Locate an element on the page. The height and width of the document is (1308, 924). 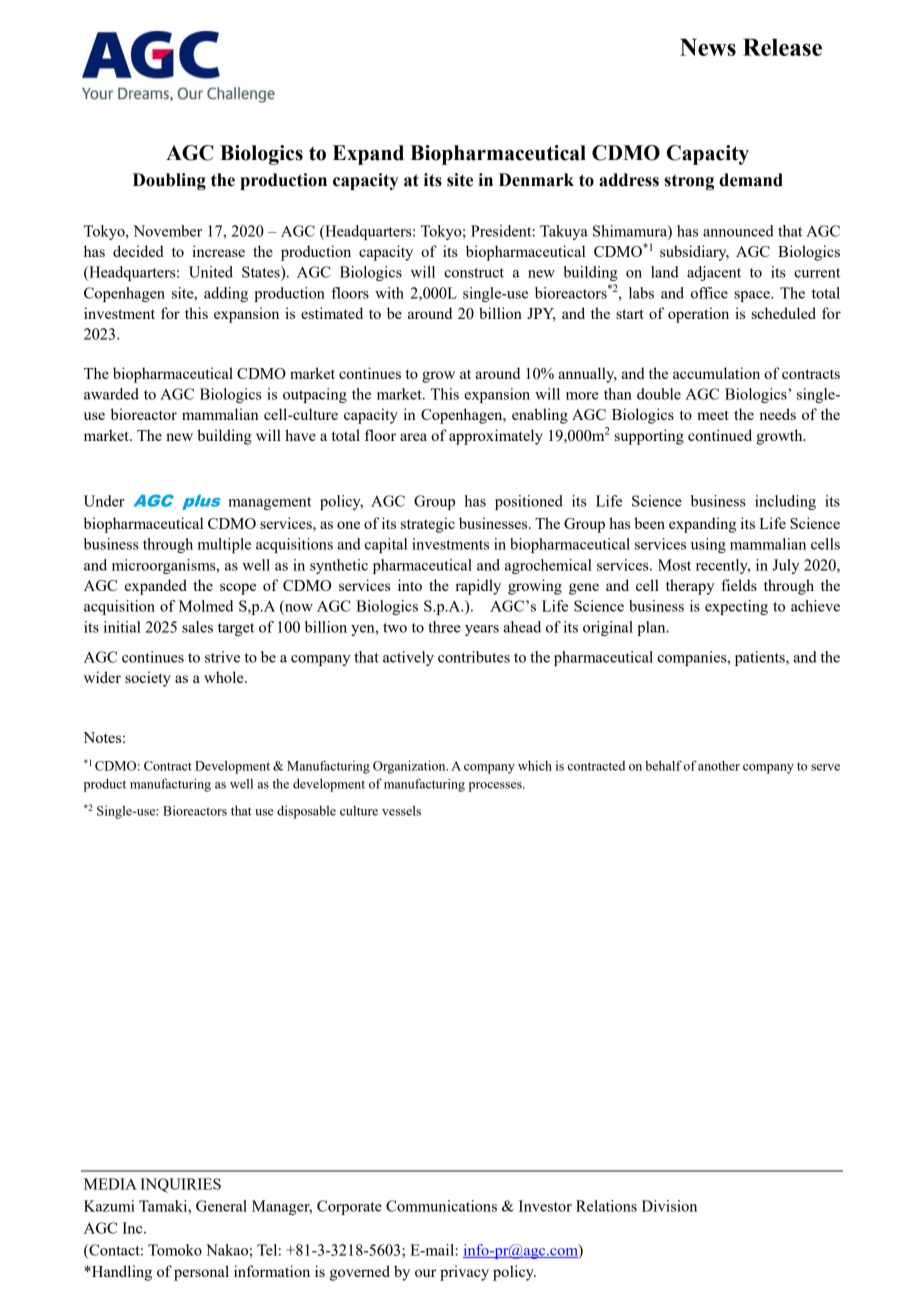
disposable is located at coordinates (306, 812).
